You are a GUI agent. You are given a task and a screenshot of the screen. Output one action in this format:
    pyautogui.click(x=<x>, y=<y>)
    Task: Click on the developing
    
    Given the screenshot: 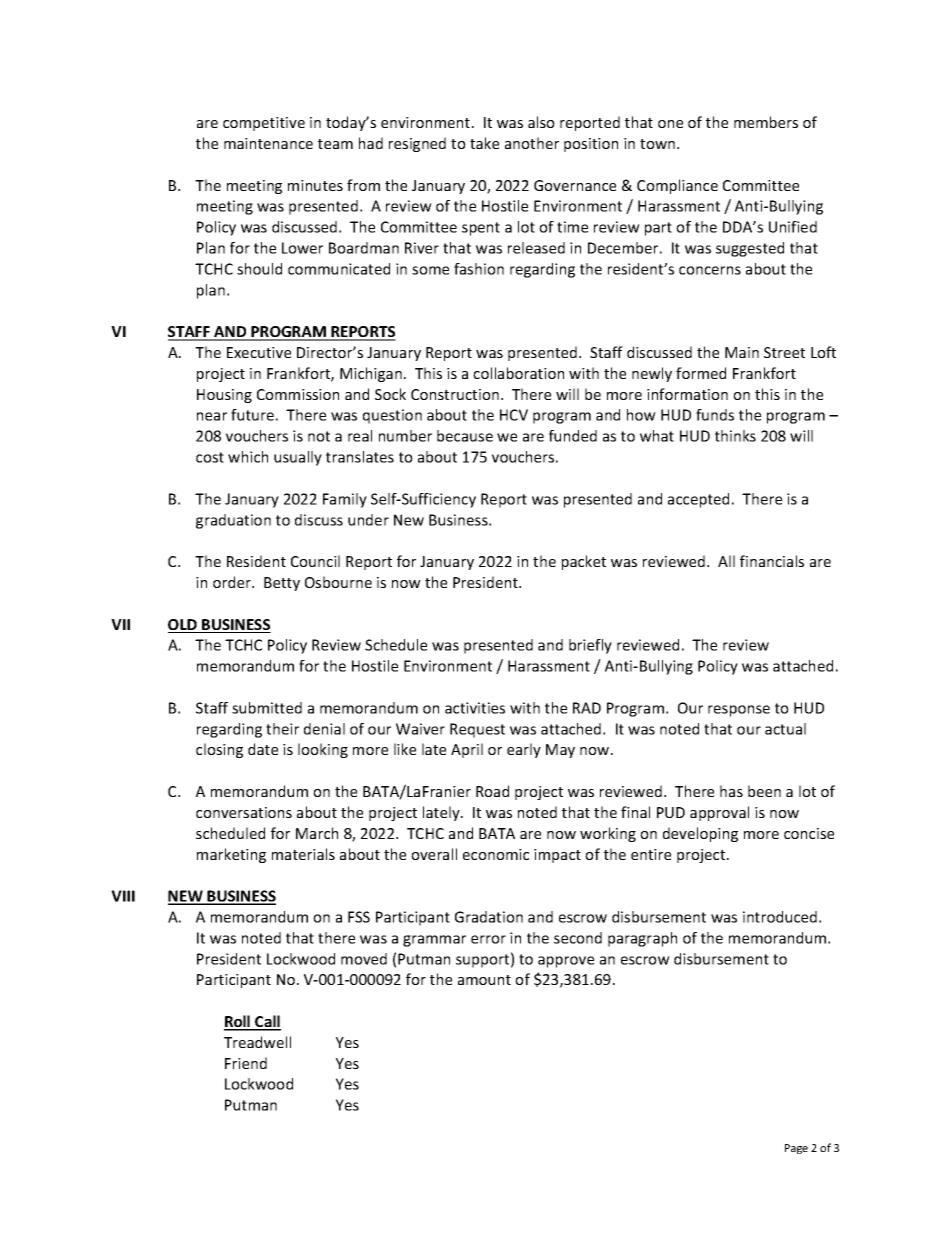 What is the action you would take?
    pyautogui.click(x=700, y=834)
